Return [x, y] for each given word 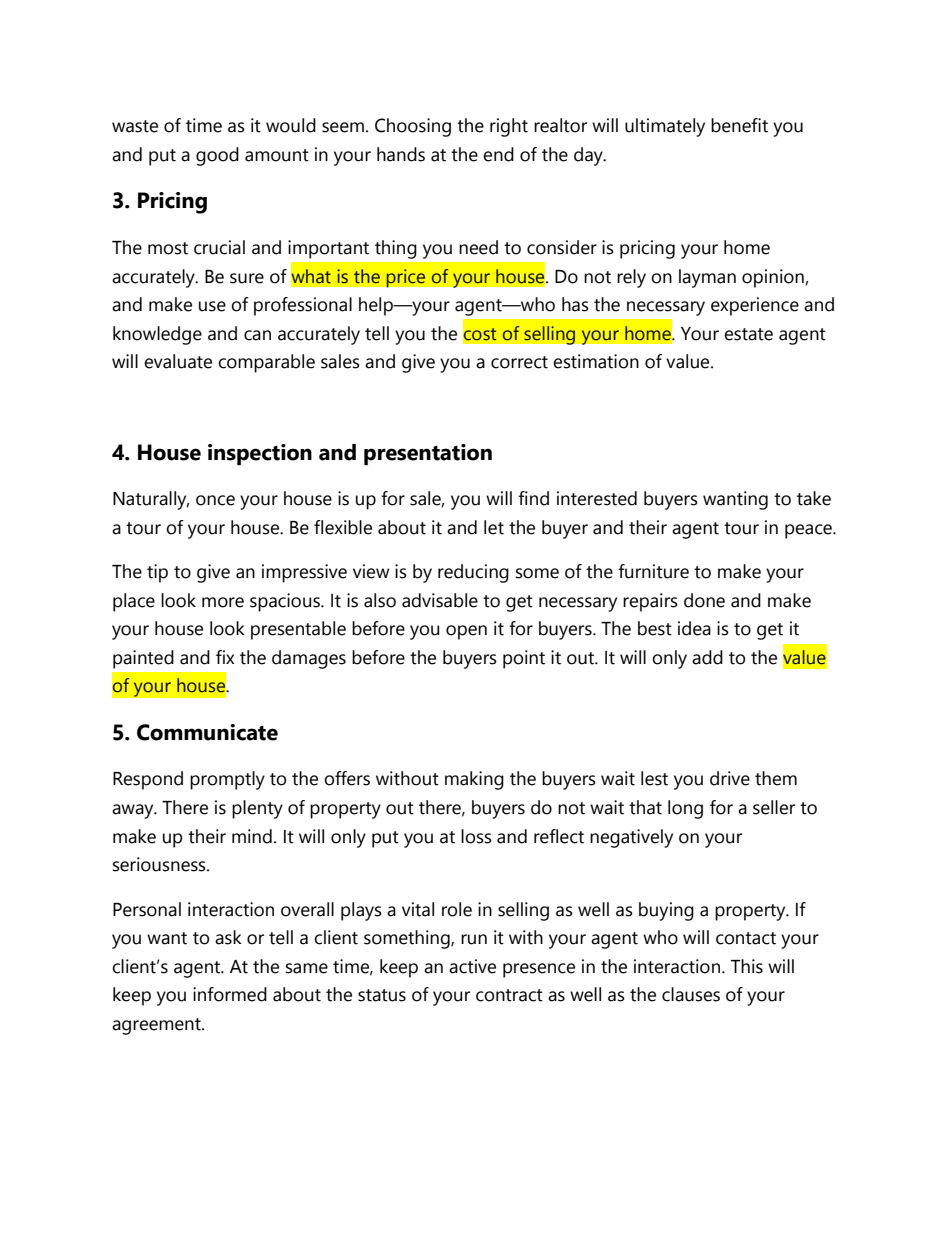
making [474, 780]
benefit [739, 125]
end [498, 154]
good [217, 156]
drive [730, 778]
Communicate [207, 732]
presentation [428, 454]
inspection [260, 454]
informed [230, 994]
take [814, 498]
